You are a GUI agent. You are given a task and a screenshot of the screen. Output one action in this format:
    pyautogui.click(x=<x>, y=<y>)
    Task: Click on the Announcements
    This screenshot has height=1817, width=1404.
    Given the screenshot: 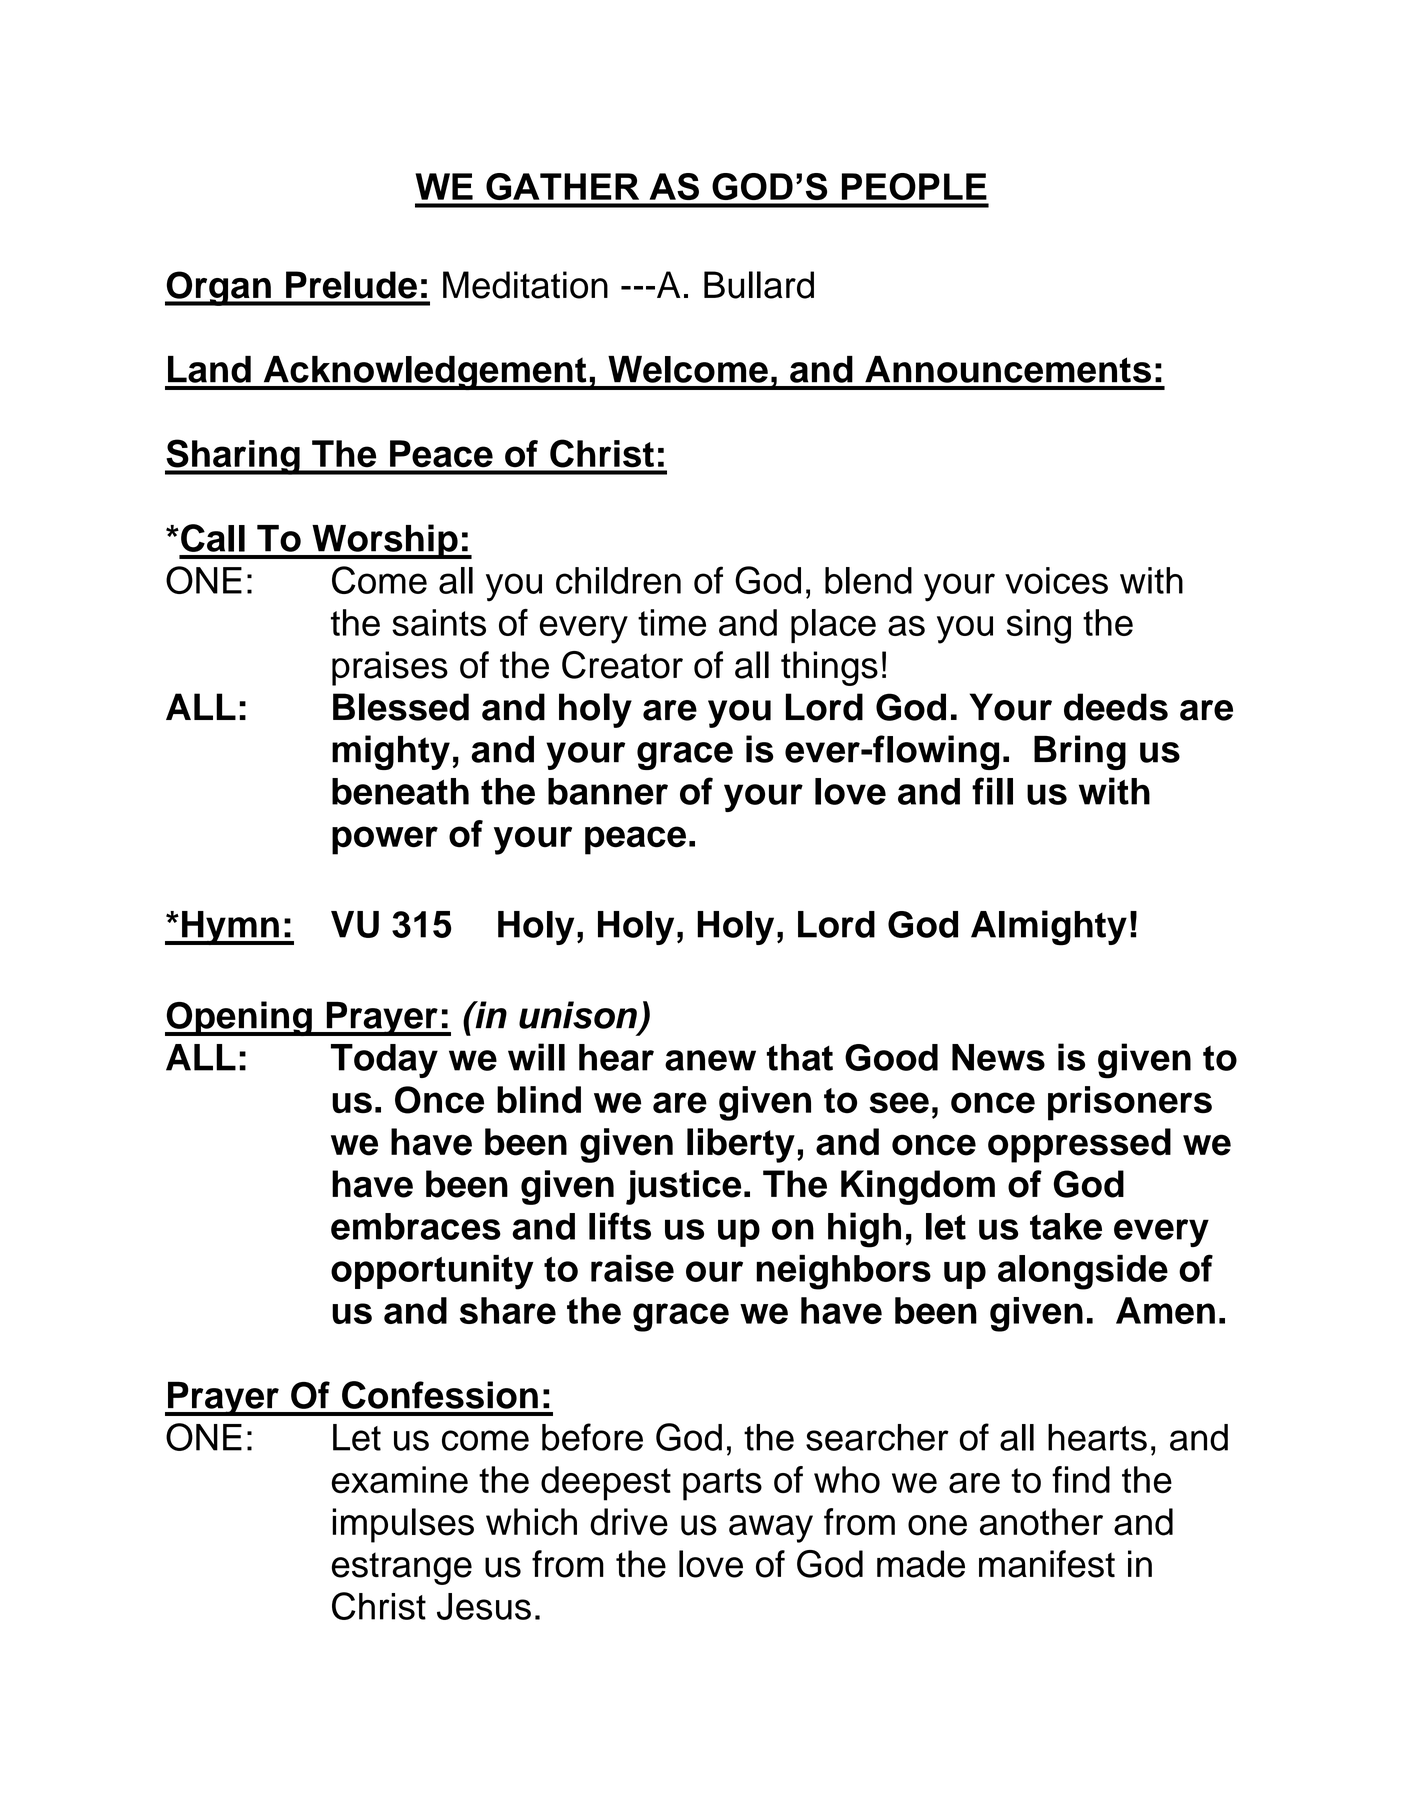 What is the action you would take?
    pyautogui.click(x=1008, y=369)
